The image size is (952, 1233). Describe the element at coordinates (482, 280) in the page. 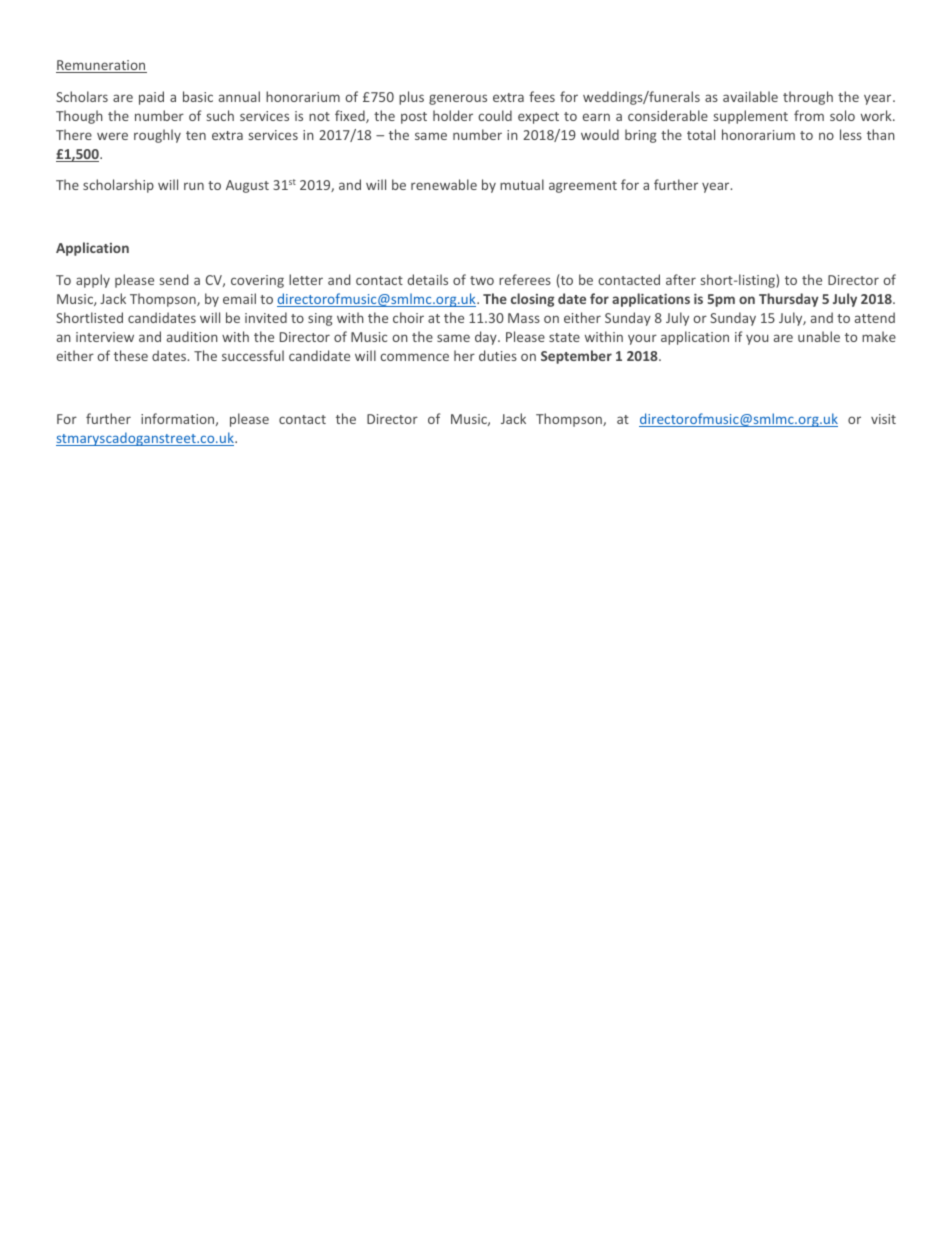

I see `two` at that location.
